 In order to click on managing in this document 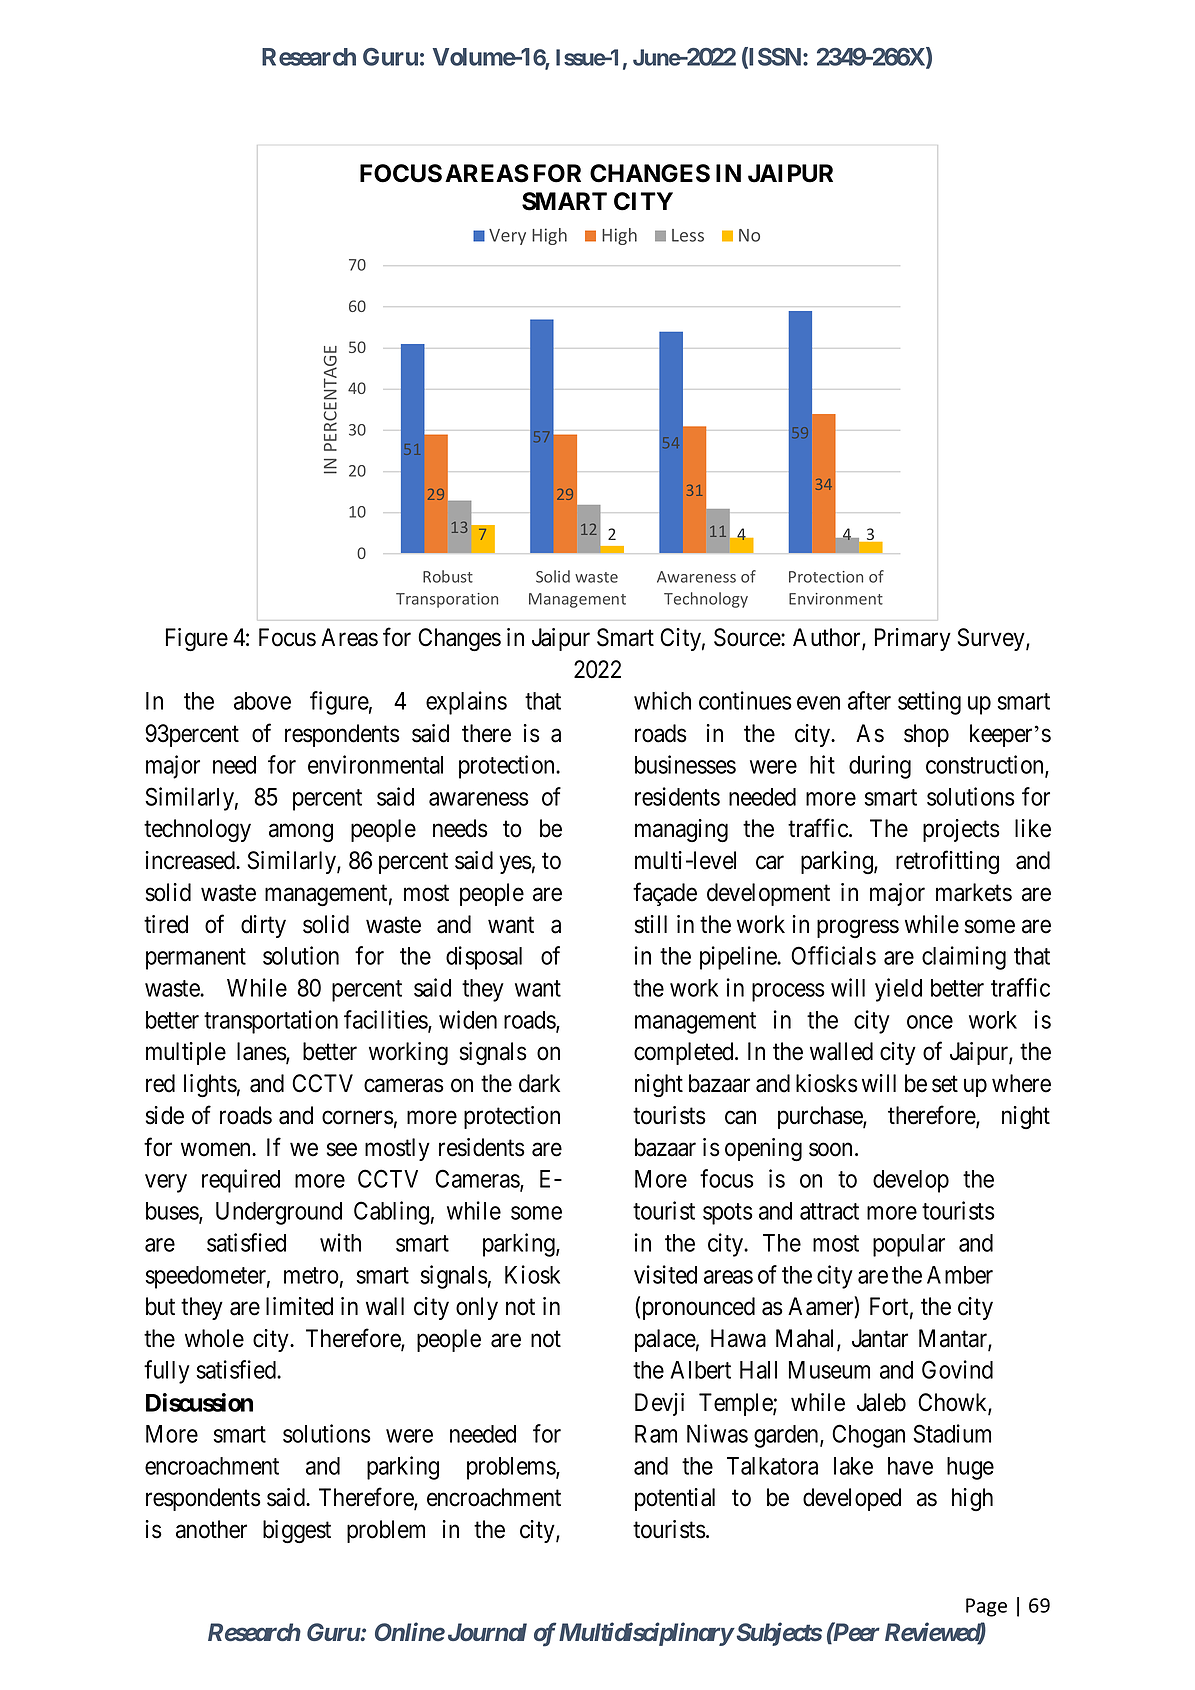, I will do `click(681, 831)`.
